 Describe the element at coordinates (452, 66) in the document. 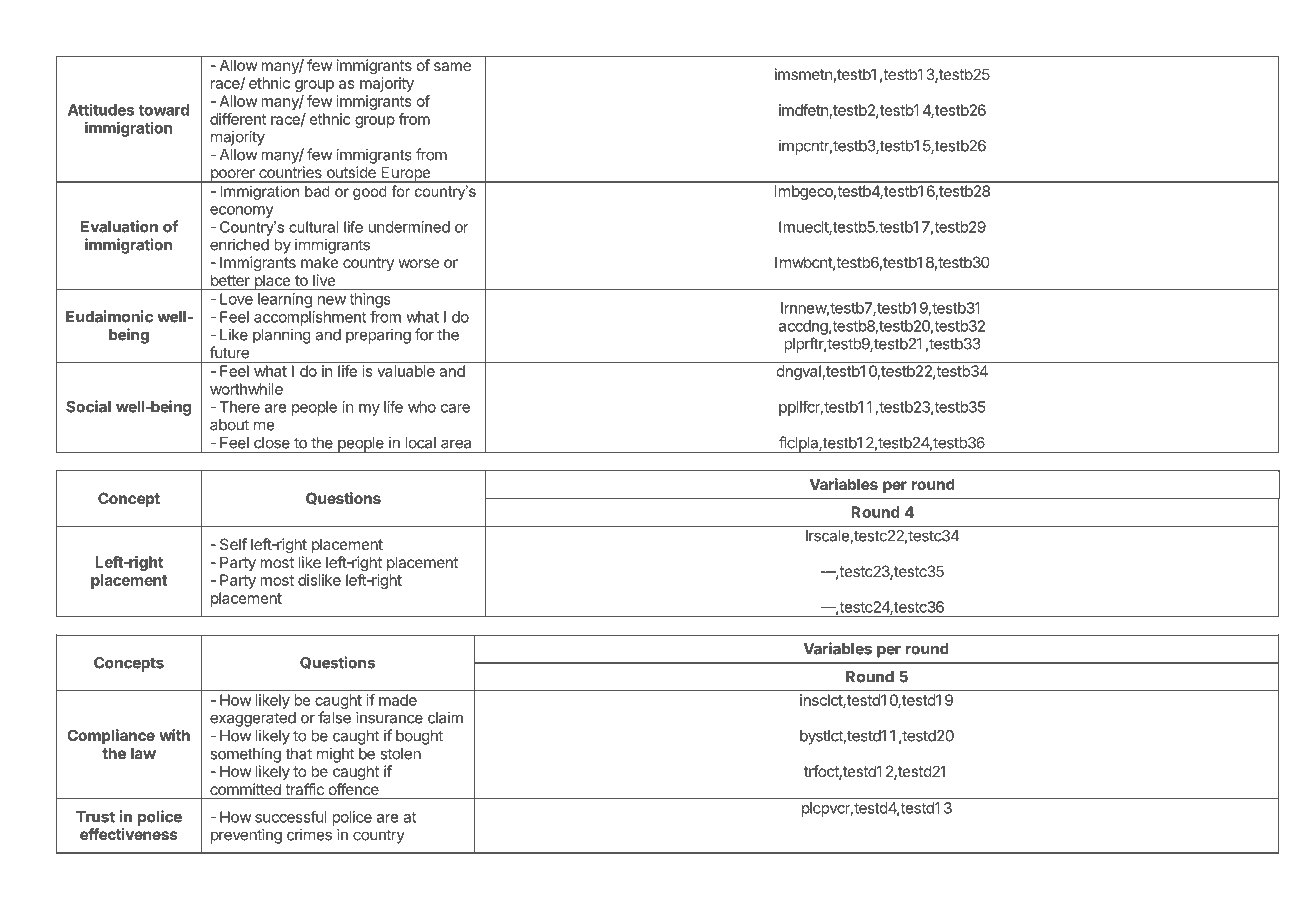

I see `same` at that location.
